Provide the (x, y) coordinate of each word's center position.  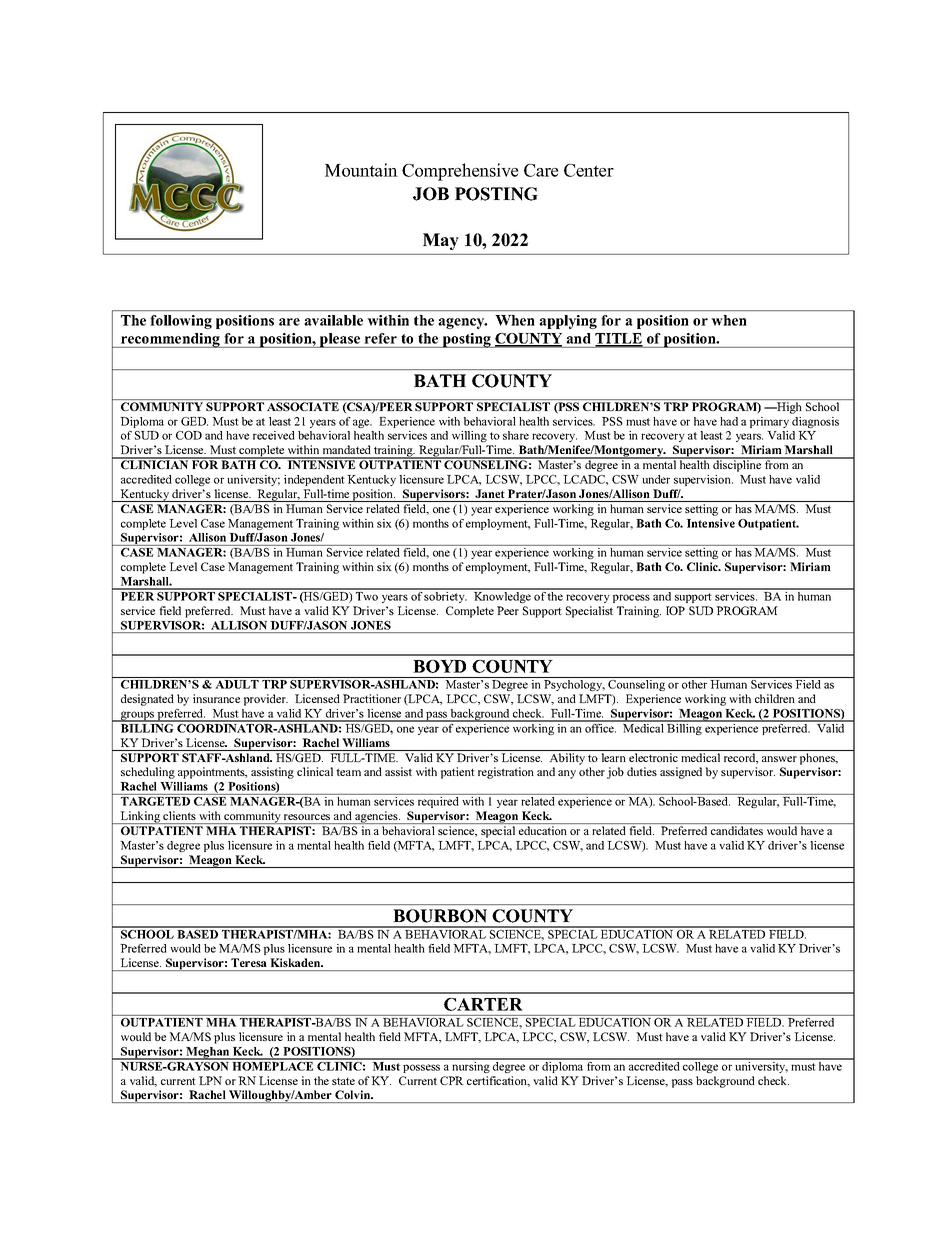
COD (189, 435)
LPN (210, 1080)
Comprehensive (460, 172)
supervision (703, 480)
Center (589, 170)
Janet (489, 493)
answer (779, 759)
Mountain (361, 170)
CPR (452, 1080)
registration (506, 773)
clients (179, 815)
